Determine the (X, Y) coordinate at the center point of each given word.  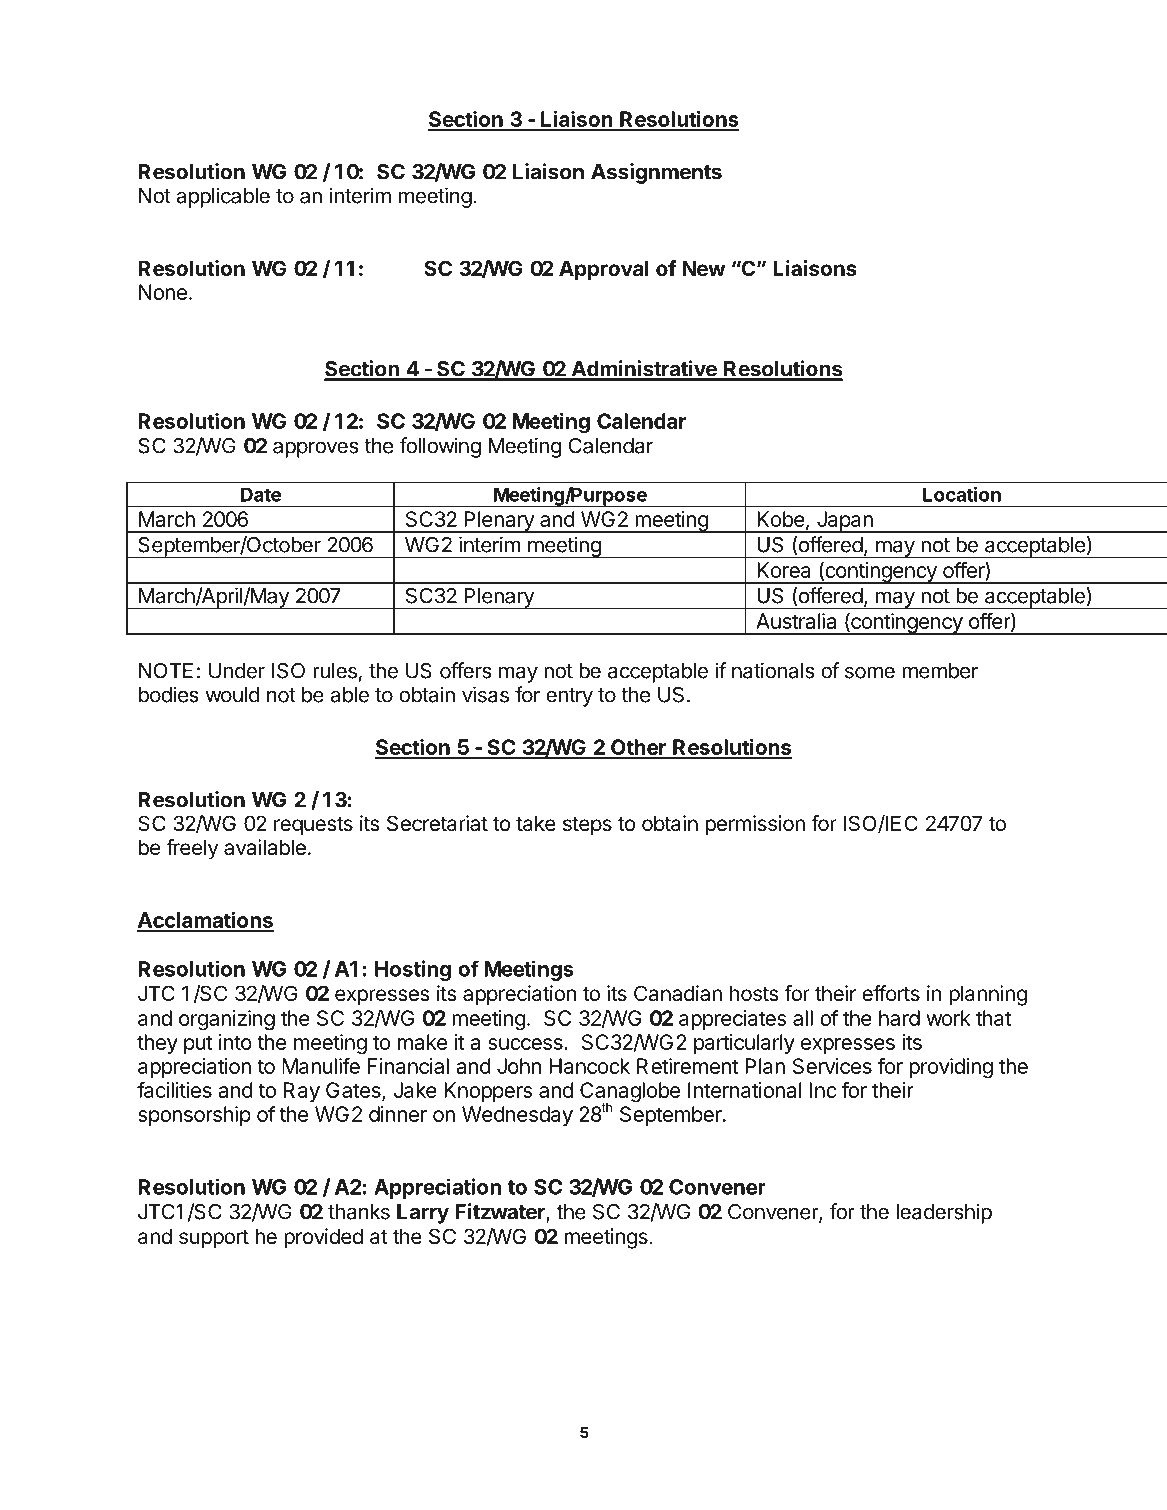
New (704, 268)
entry (569, 697)
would (233, 695)
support (214, 1239)
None (163, 292)
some (870, 672)
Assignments (656, 173)
